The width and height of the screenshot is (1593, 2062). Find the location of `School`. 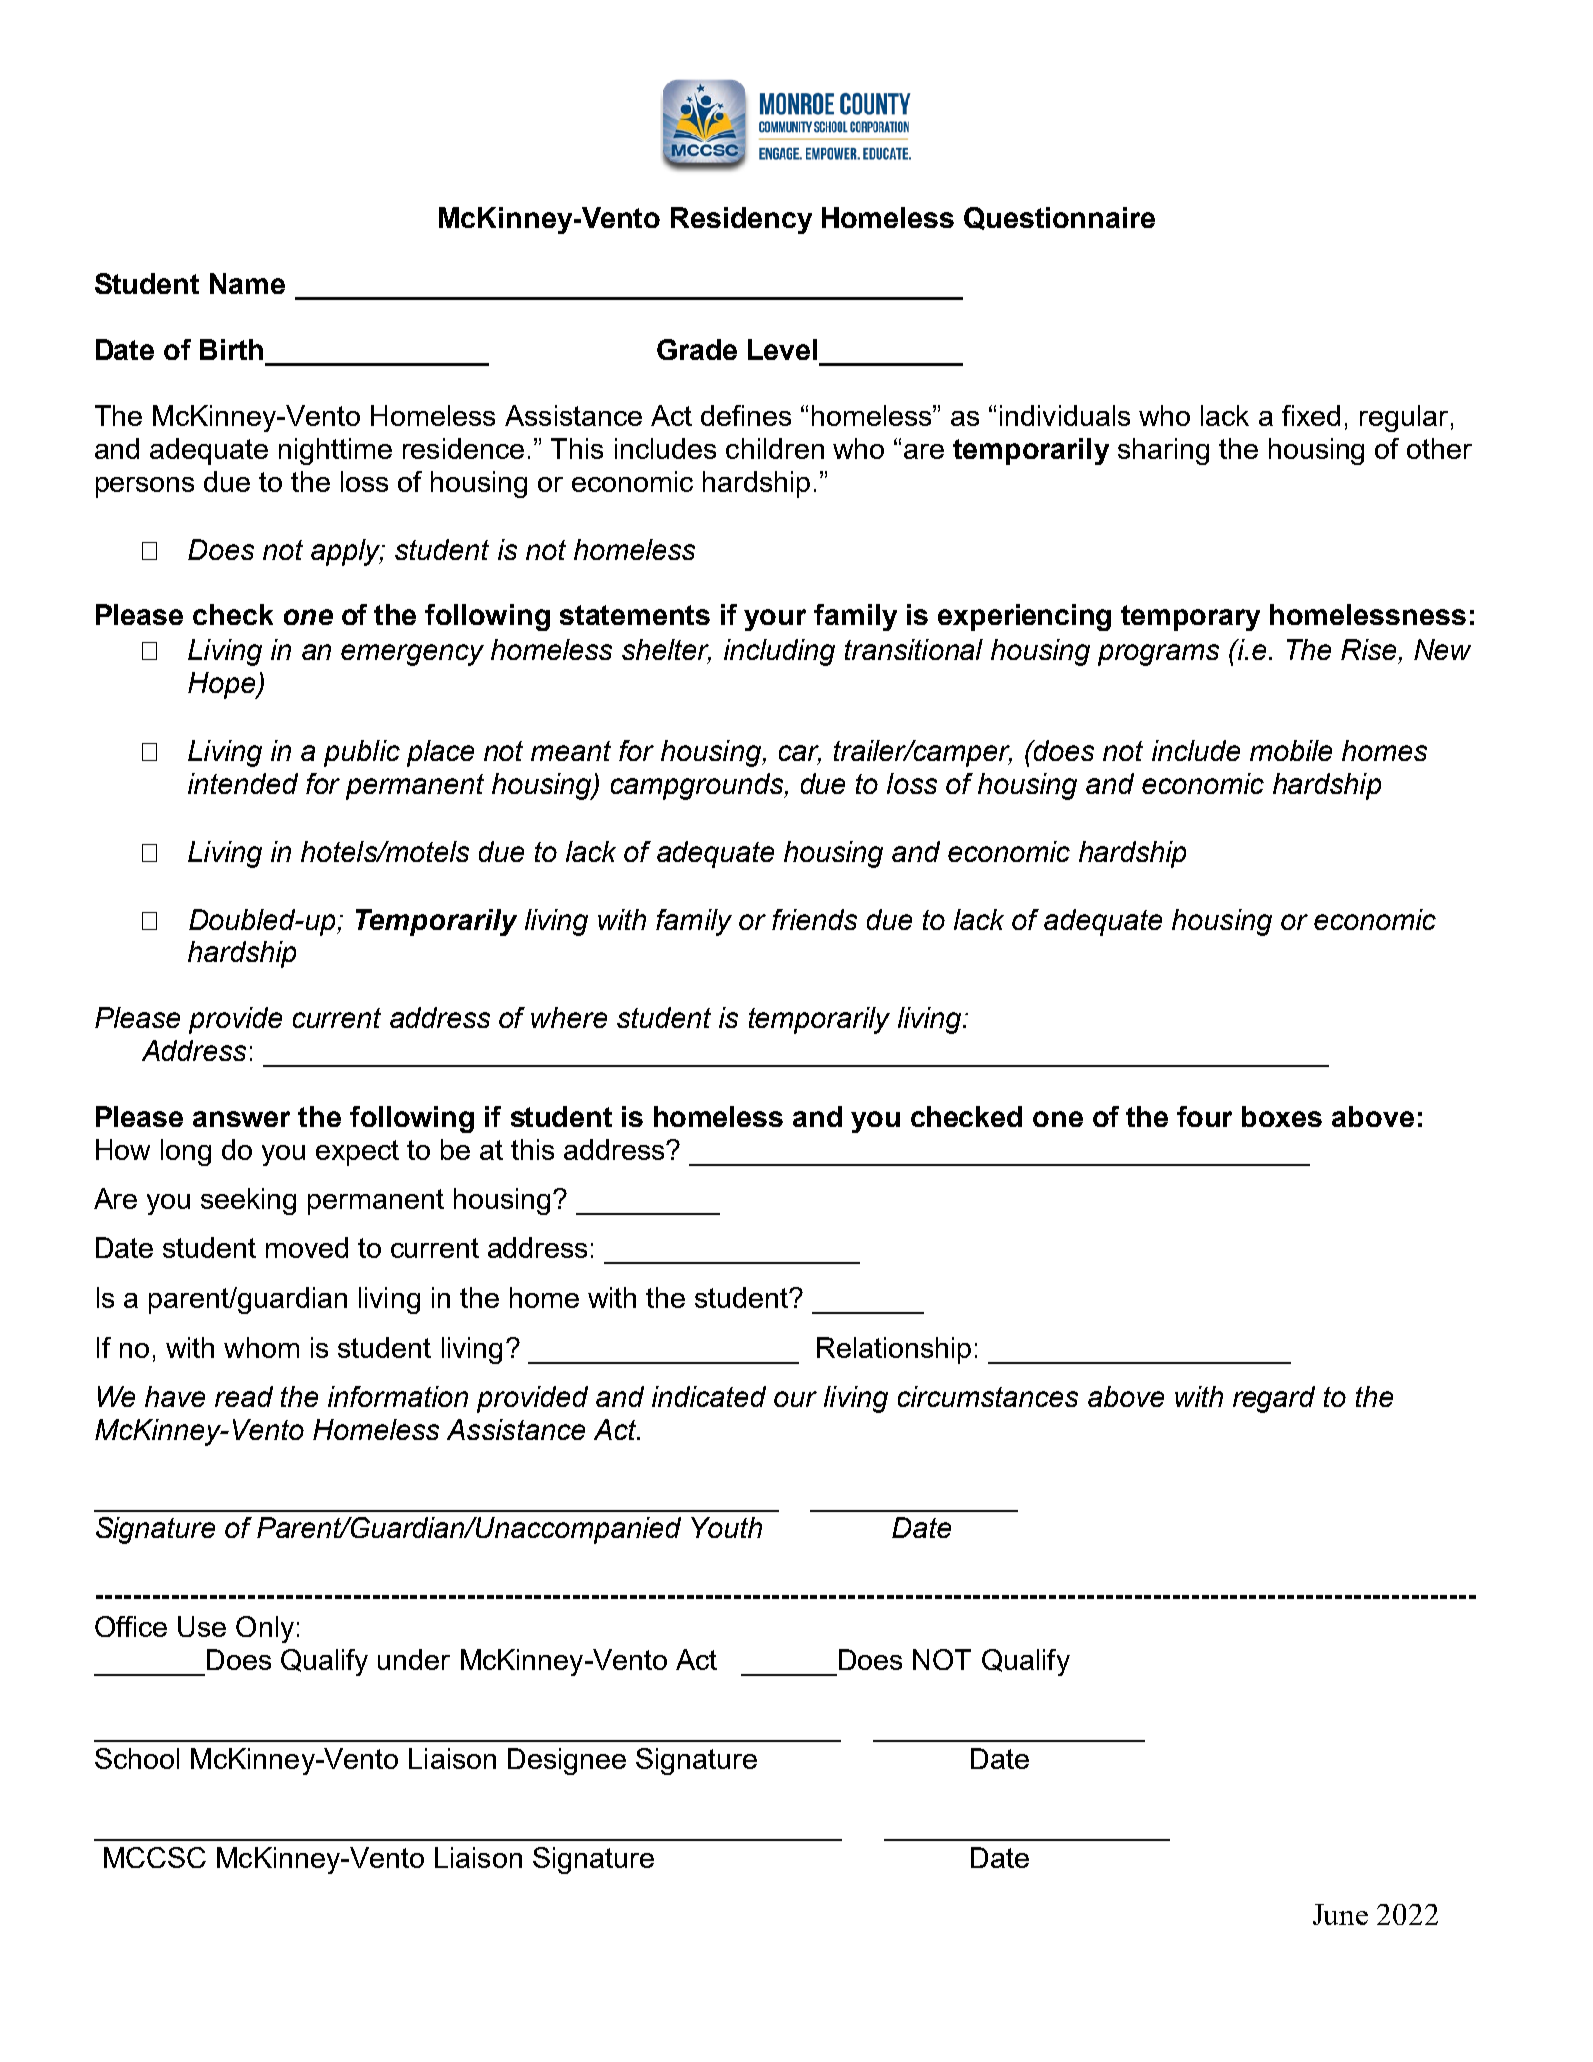

School is located at coordinates (137, 1758).
